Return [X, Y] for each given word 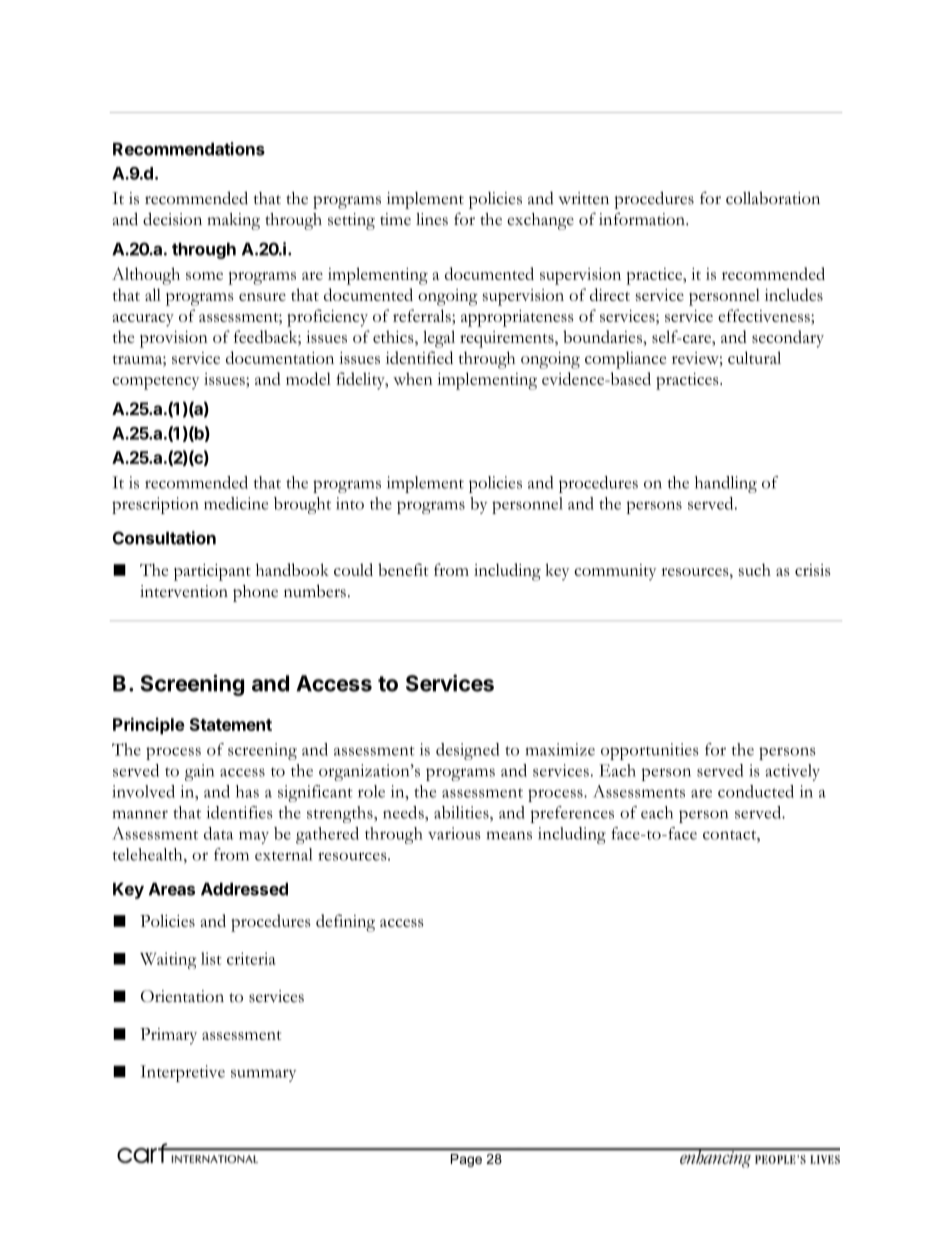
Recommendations [189, 149]
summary [263, 1075]
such [755, 569]
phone [255, 593]
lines [432, 219]
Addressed [244, 889]
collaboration [773, 198]
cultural [754, 357]
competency [155, 383]
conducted [756, 791]
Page [466, 1160]
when [413, 378]
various [454, 833]
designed [467, 751]
